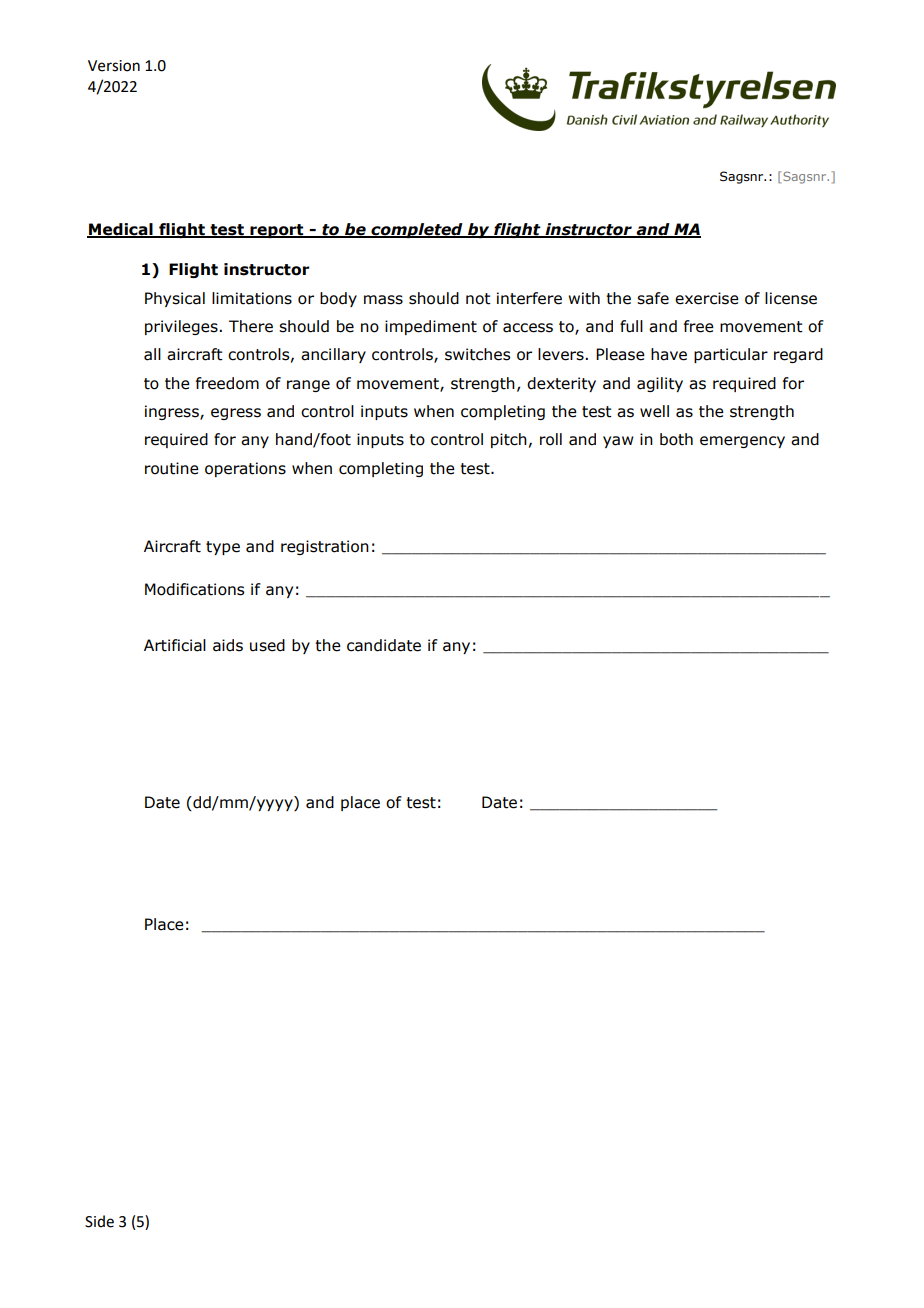  Describe the element at coordinates (742, 442) in the image. I see `emergency` at that location.
